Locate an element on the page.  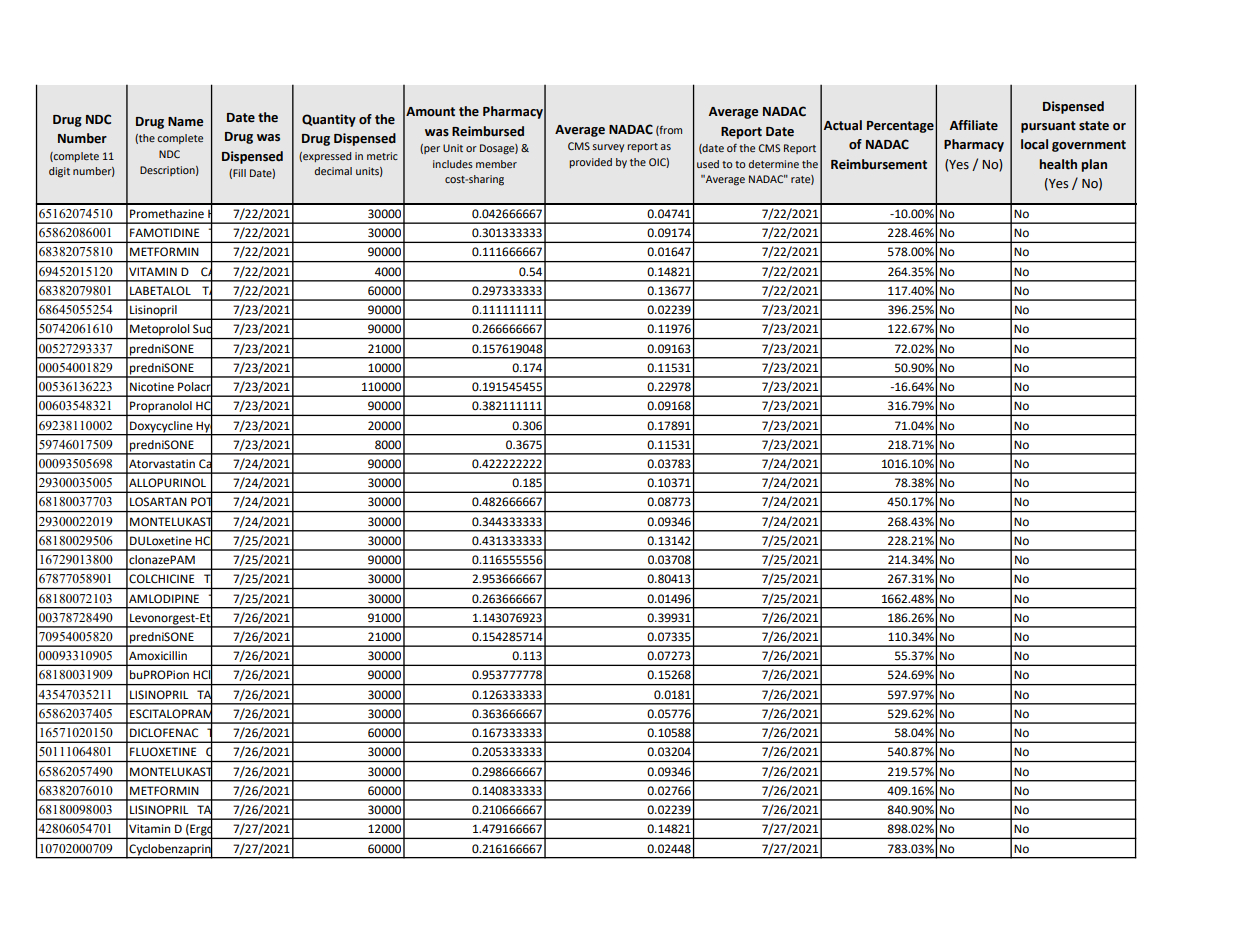
health is located at coordinates (1058, 164).
